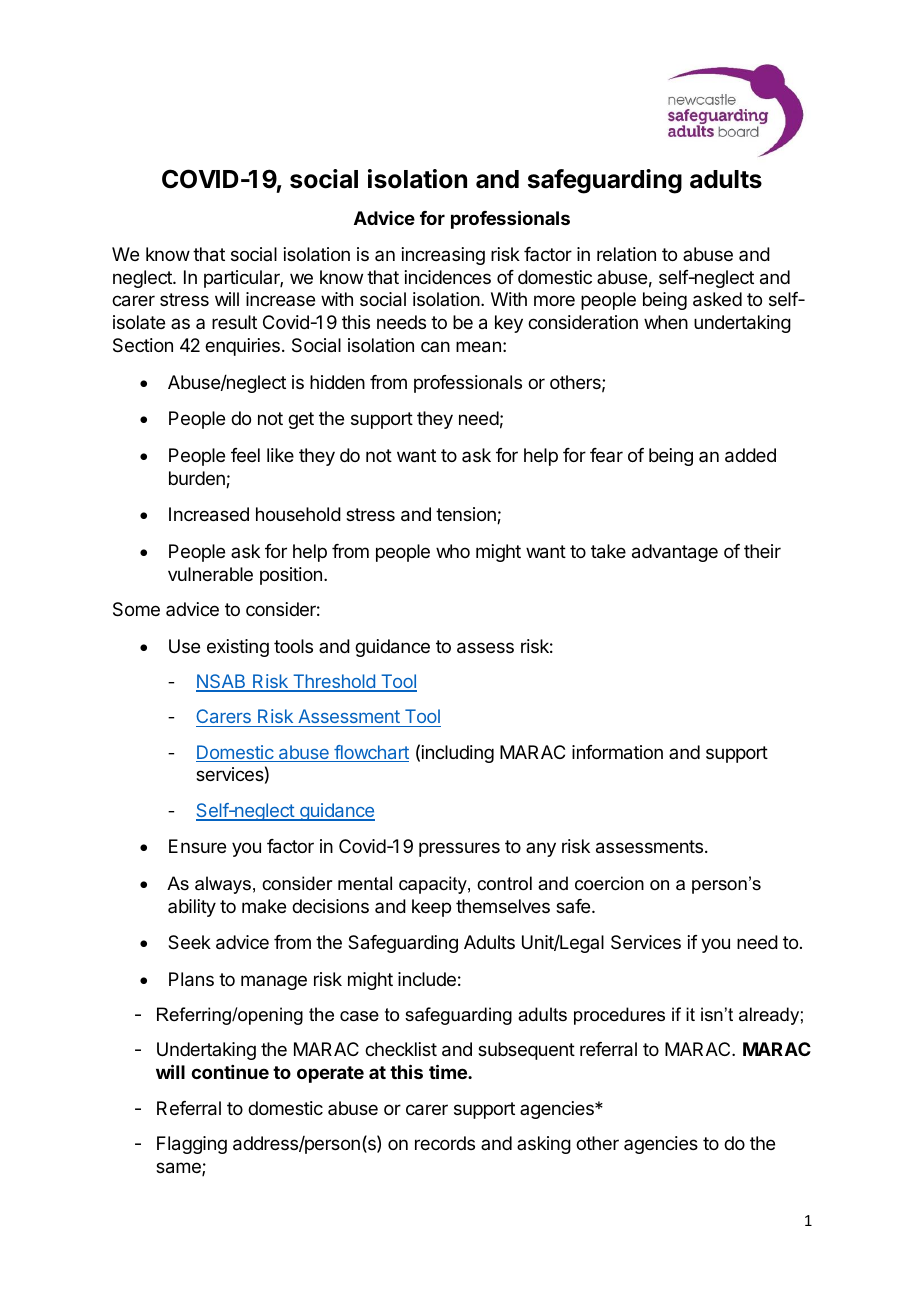 This screenshot has height=1308, width=924. What do you see at coordinates (192, 1145) in the screenshot?
I see `Flagging` at bounding box center [192, 1145].
